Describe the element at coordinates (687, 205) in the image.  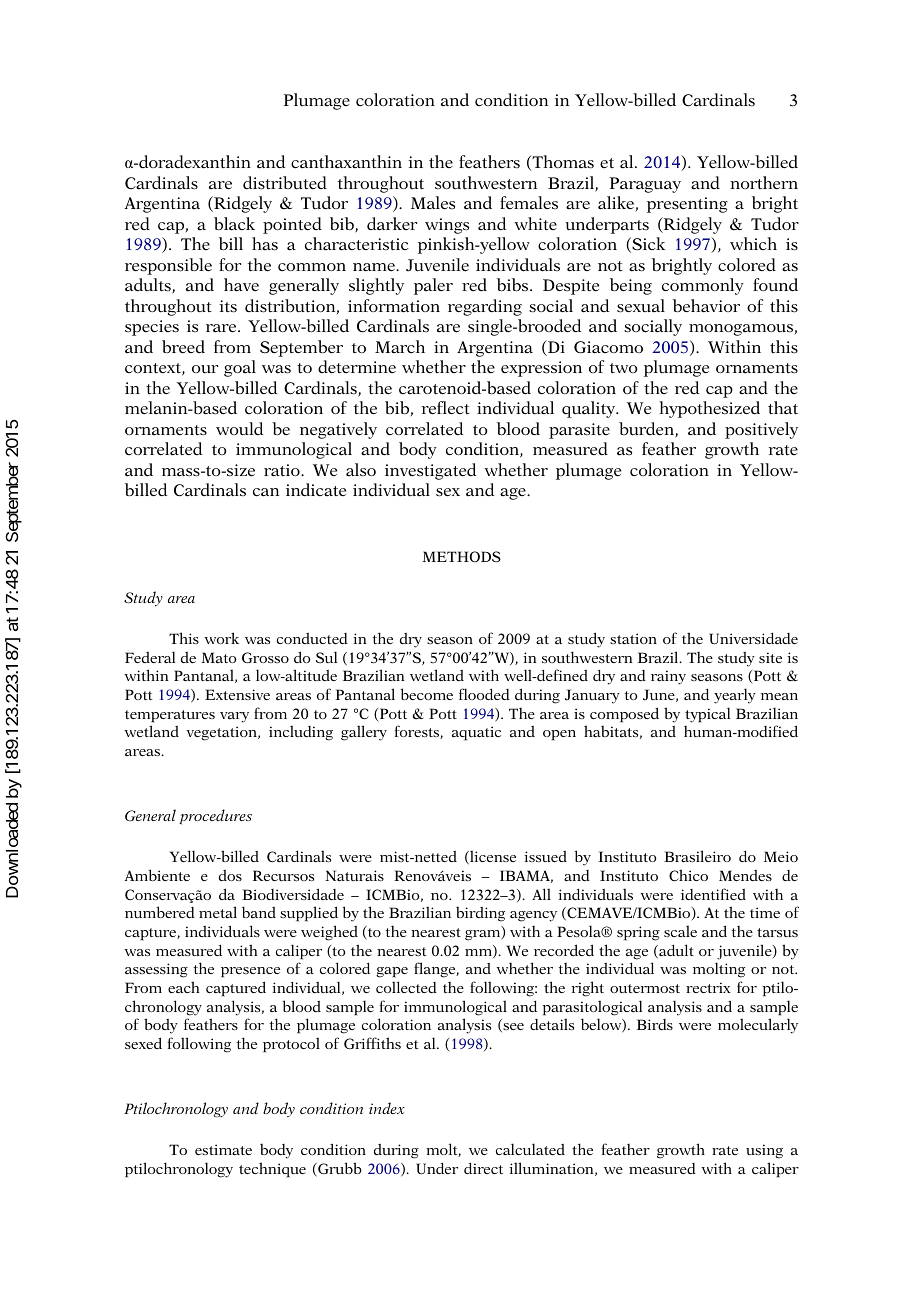
I see `presenting` at that location.
